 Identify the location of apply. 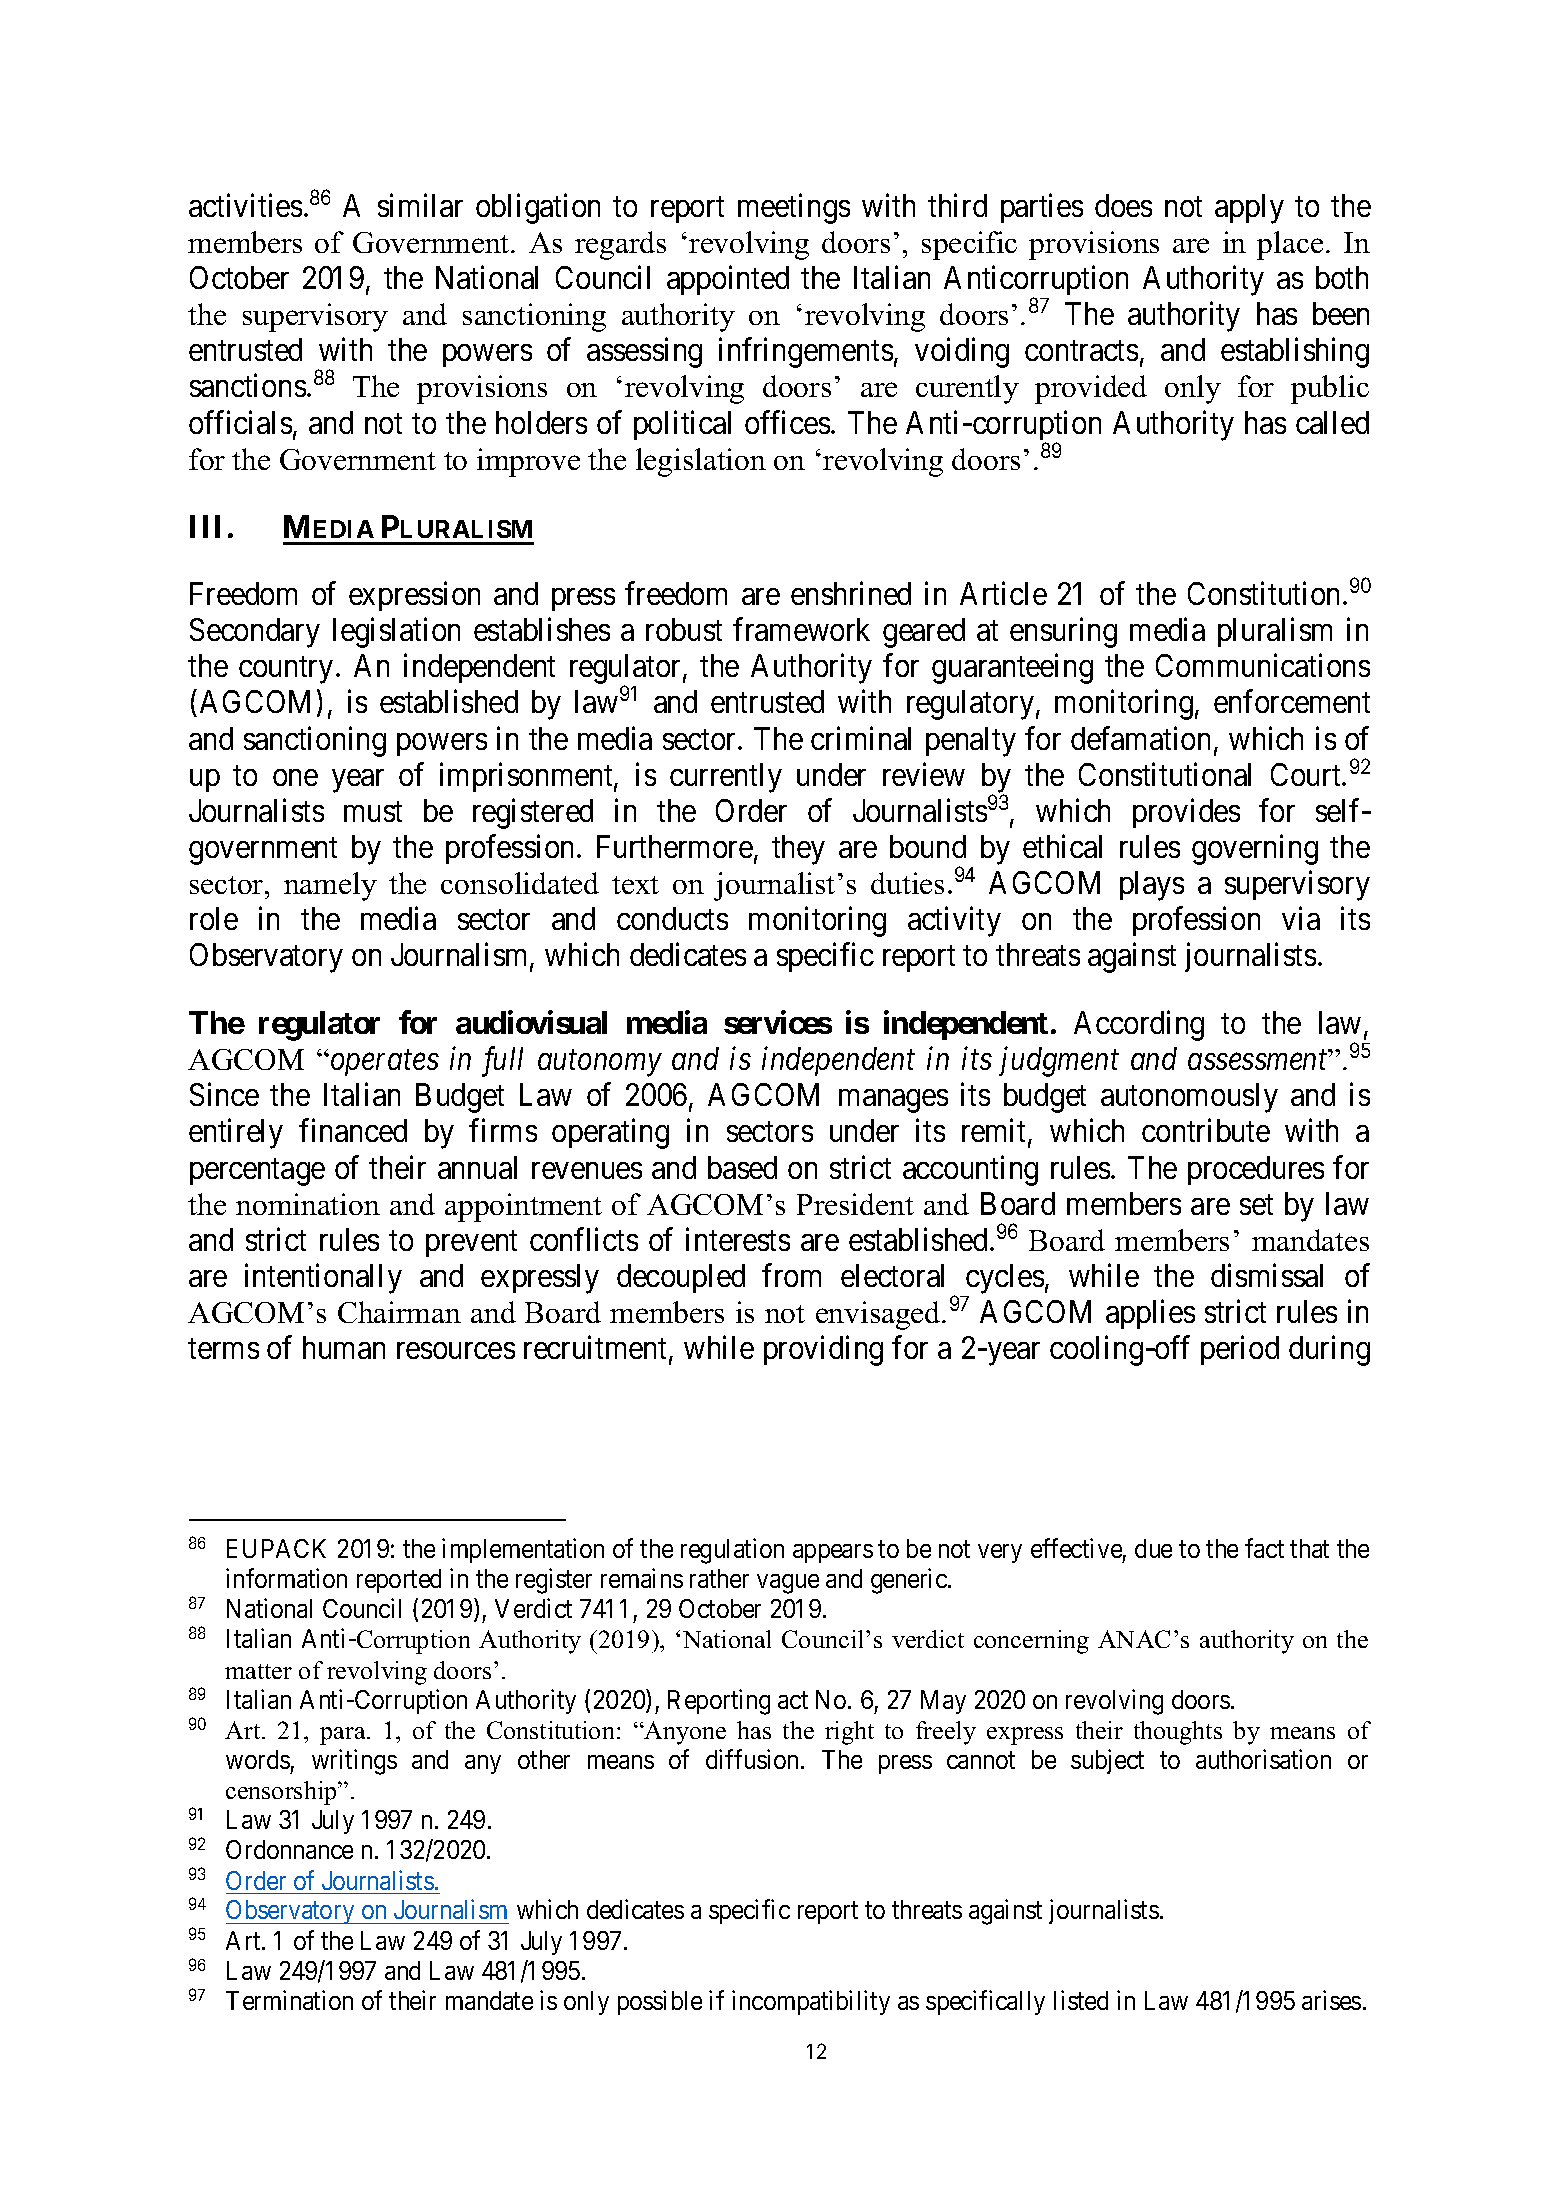
(1249, 209).
